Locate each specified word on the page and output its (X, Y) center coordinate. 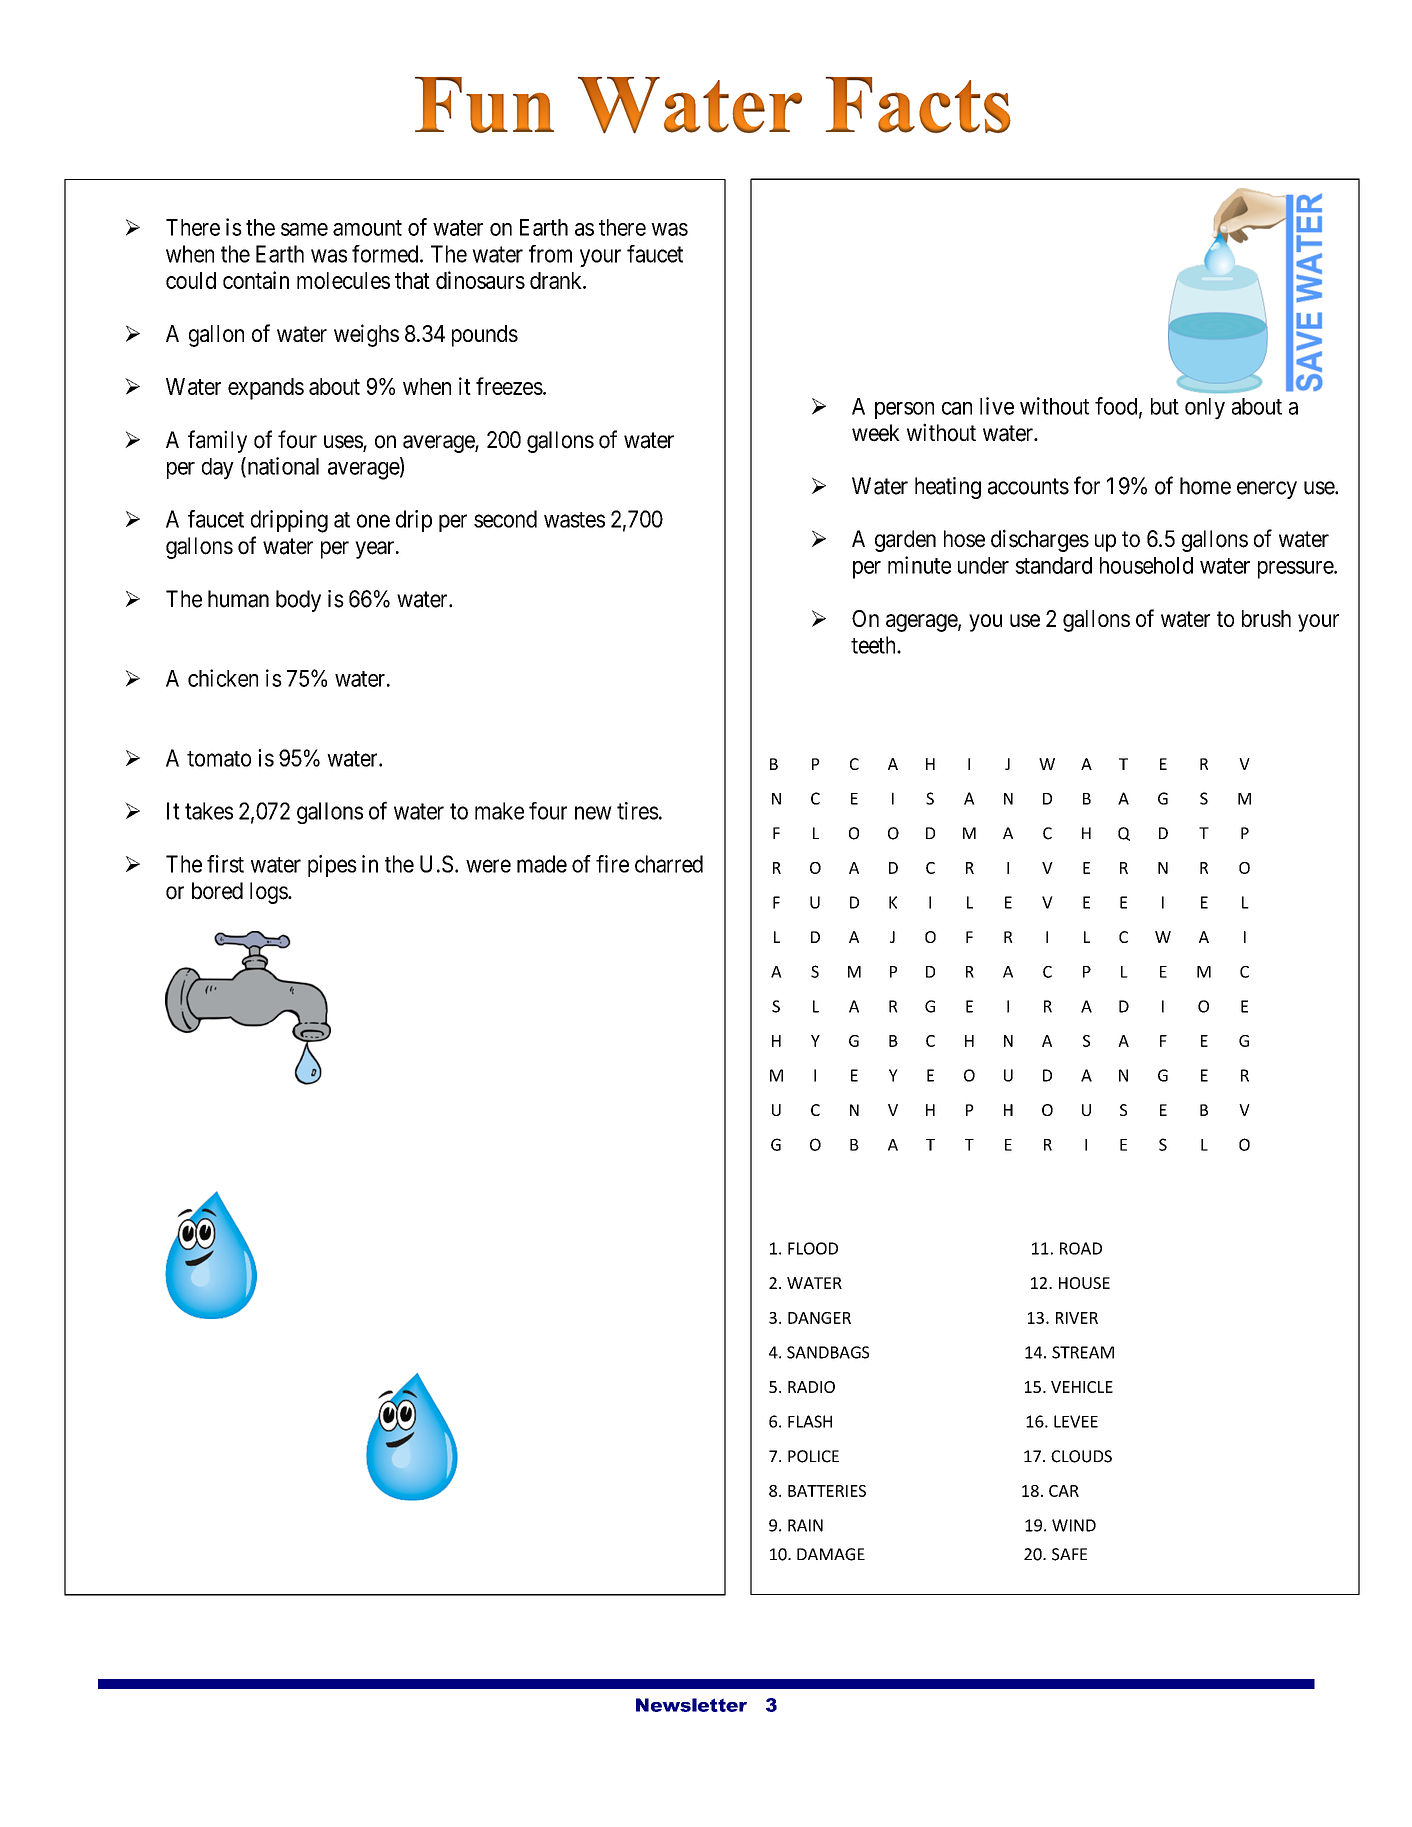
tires (638, 811)
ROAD (1081, 1248)
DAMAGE (831, 1554)
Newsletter (691, 1705)
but (1165, 406)
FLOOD (813, 1248)
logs (269, 893)
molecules (343, 280)
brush (1266, 618)
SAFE (1069, 1554)
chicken (223, 678)
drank (557, 280)
